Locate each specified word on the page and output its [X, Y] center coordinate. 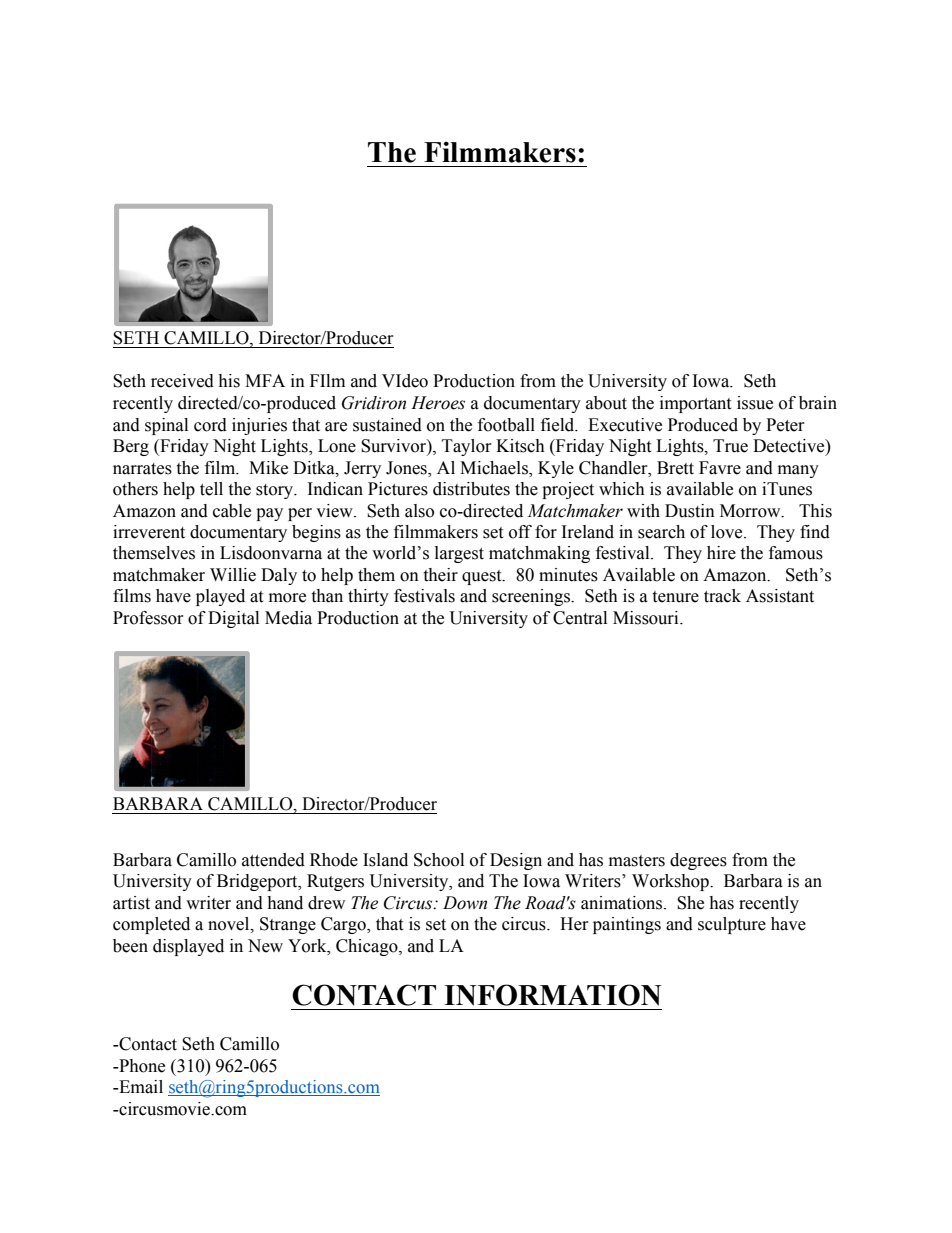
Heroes [438, 403]
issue [755, 403]
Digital [233, 619]
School [439, 860]
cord [210, 425]
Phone [141, 1066]
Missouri [647, 618]
